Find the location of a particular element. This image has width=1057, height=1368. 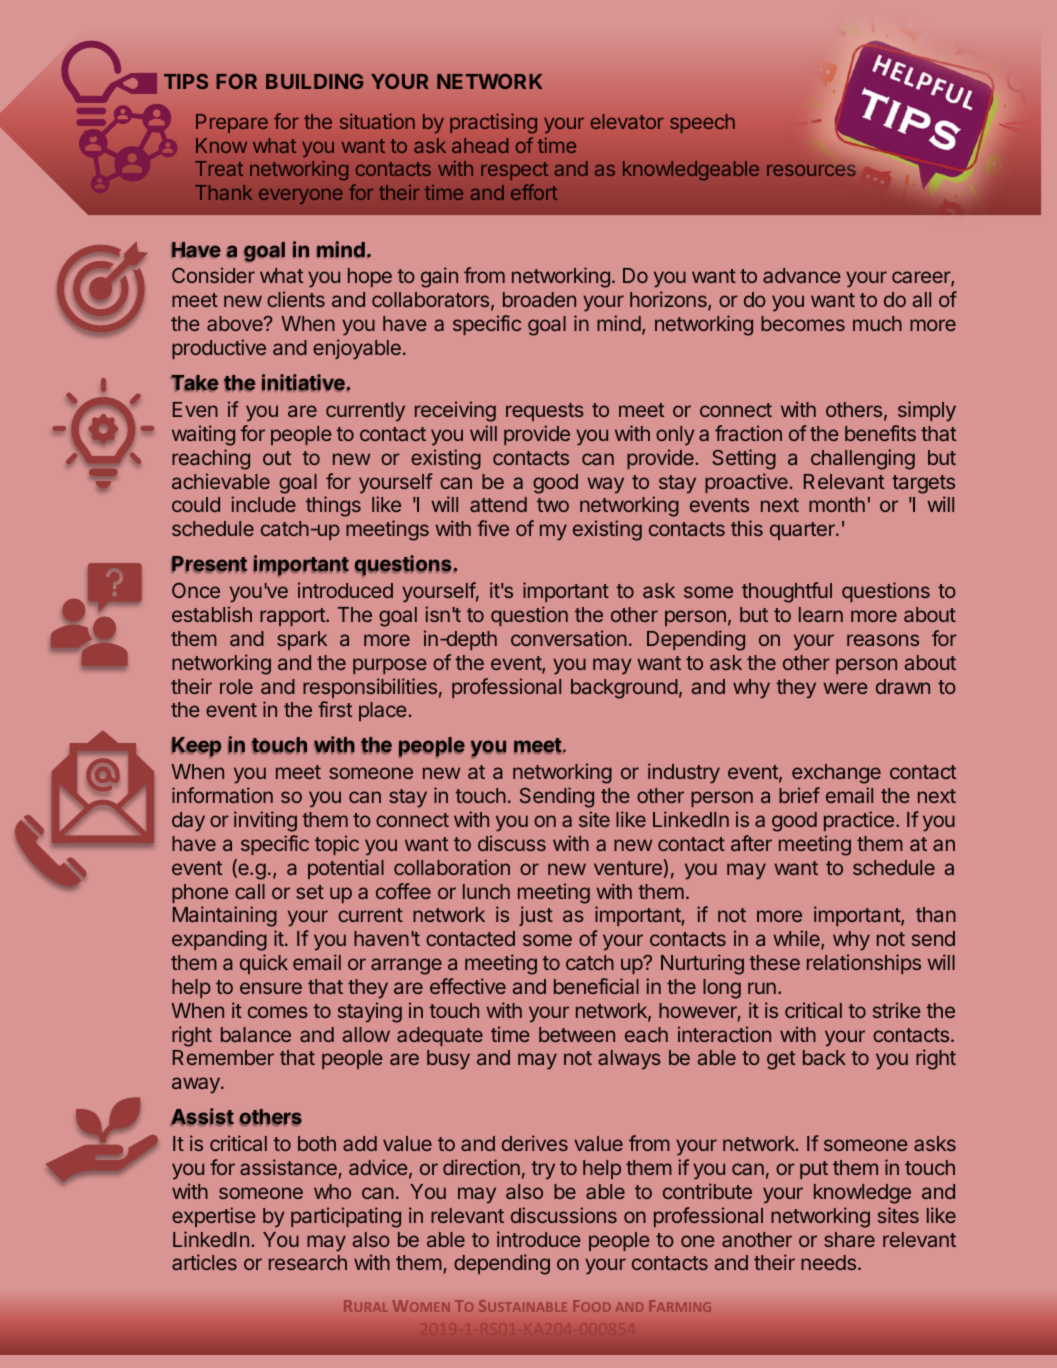

practising is located at coordinates (493, 123).
